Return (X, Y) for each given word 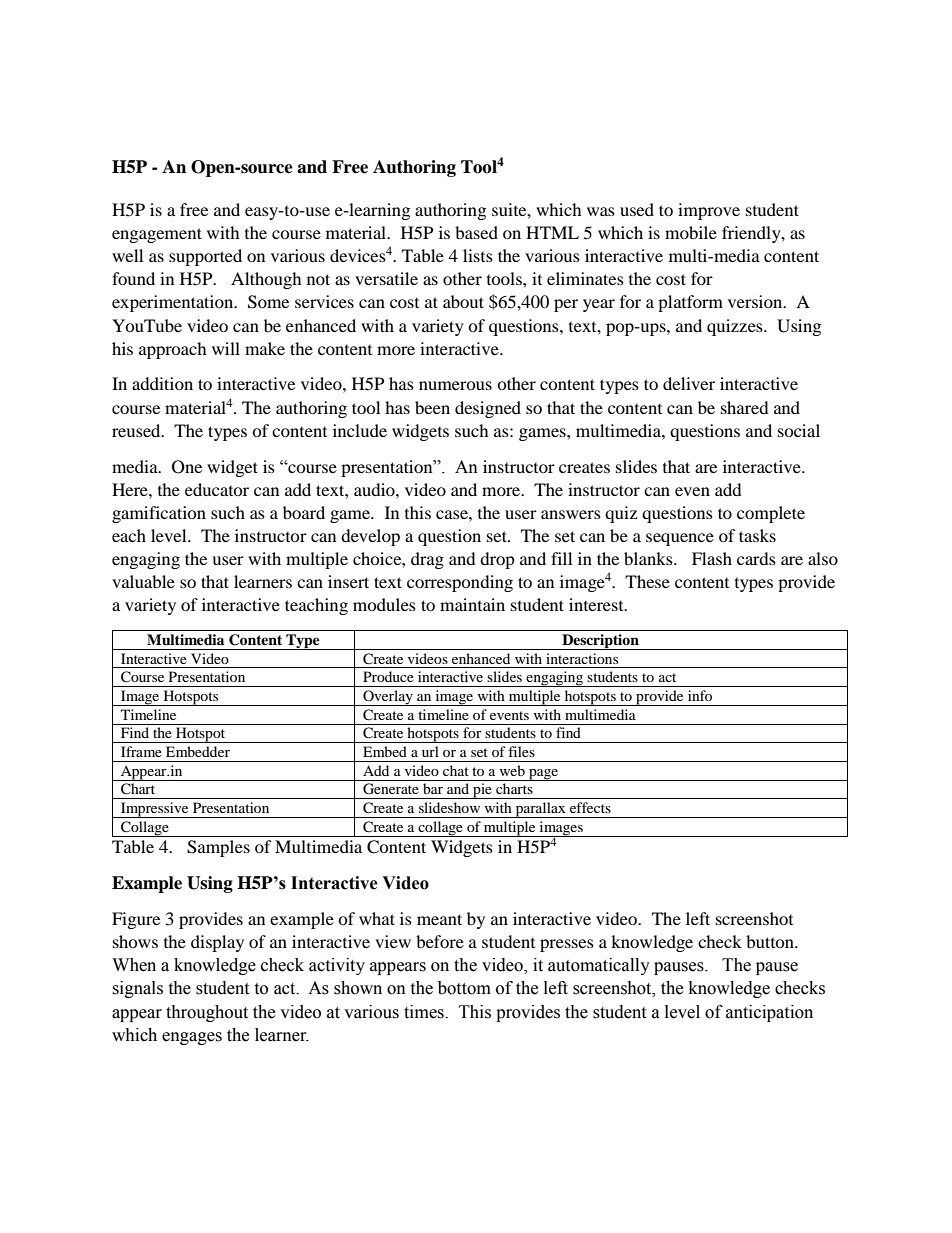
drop (497, 560)
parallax (540, 810)
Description (600, 642)
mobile (691, 232)
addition (162, 383)
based (476, 232)
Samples (218, 848)
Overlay (388, 698)
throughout (207, 1013)
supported (205, 257)
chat (456, 770)
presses (567, 945)
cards (756, 558)
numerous (455, 385)
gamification (159, 514)
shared (745, 407)
